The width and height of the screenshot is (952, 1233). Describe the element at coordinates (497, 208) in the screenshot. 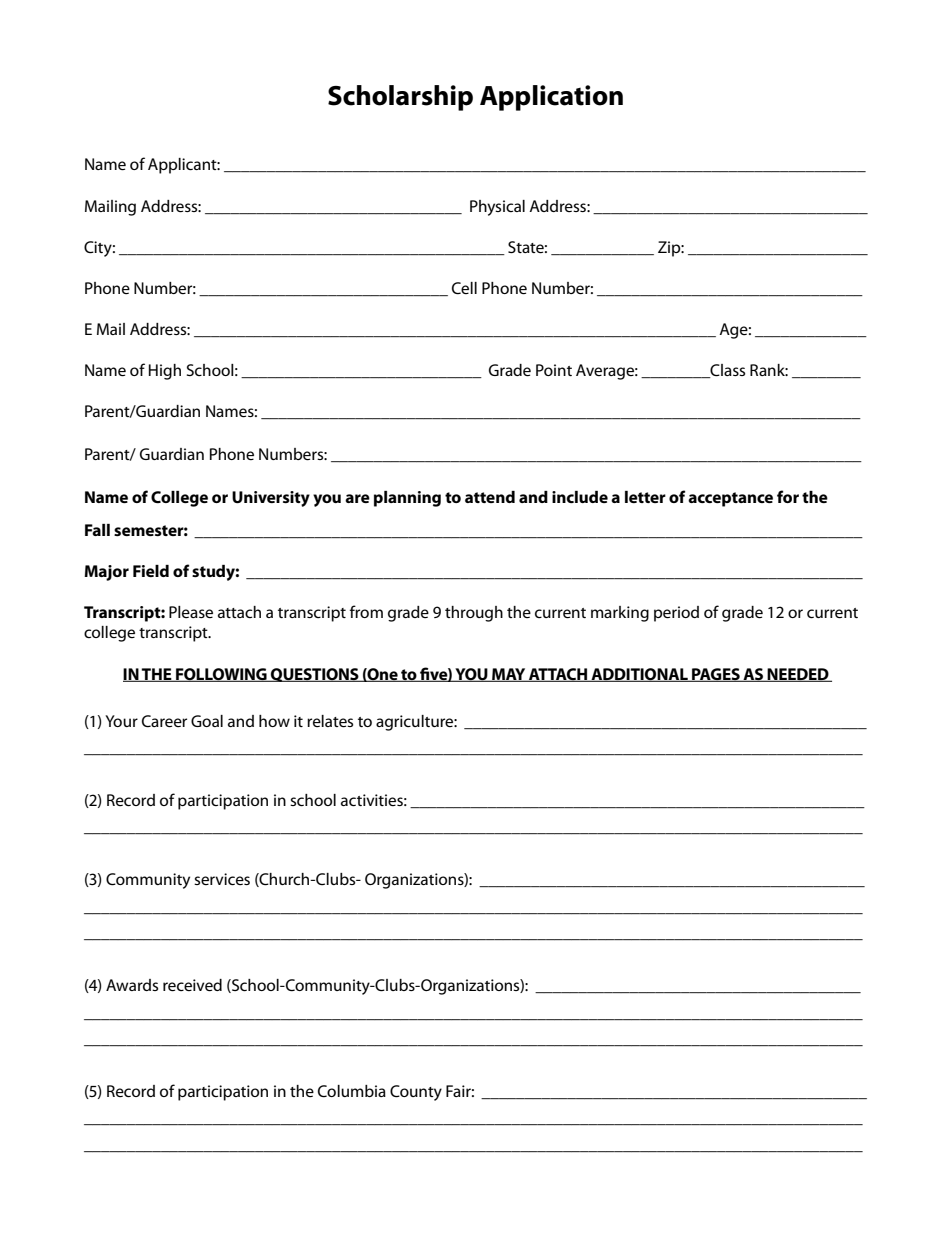

I see `Physical` at that location.
